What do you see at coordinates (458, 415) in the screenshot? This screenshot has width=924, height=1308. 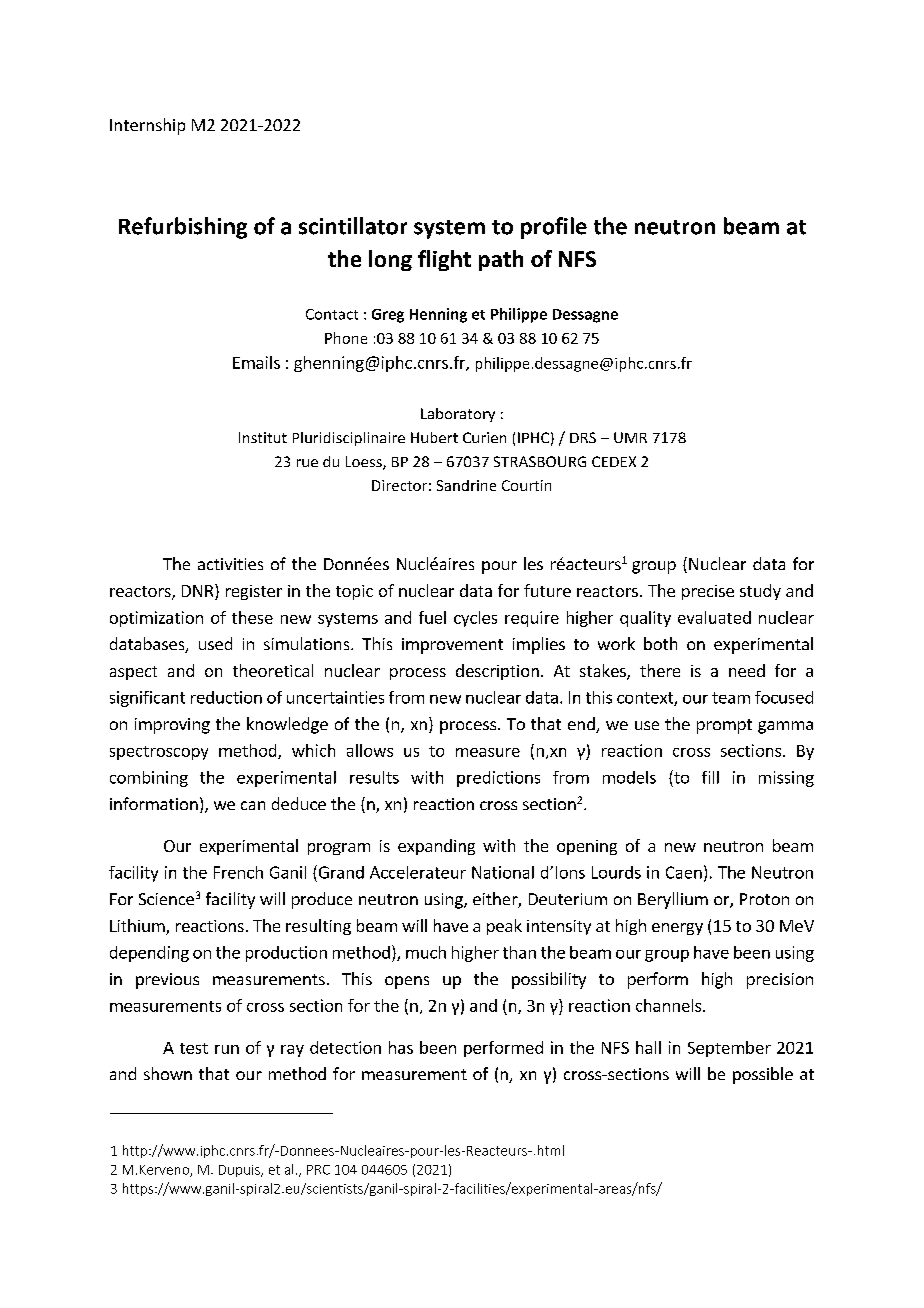 I see `Laboratory` at bounding box center [458, 415].
